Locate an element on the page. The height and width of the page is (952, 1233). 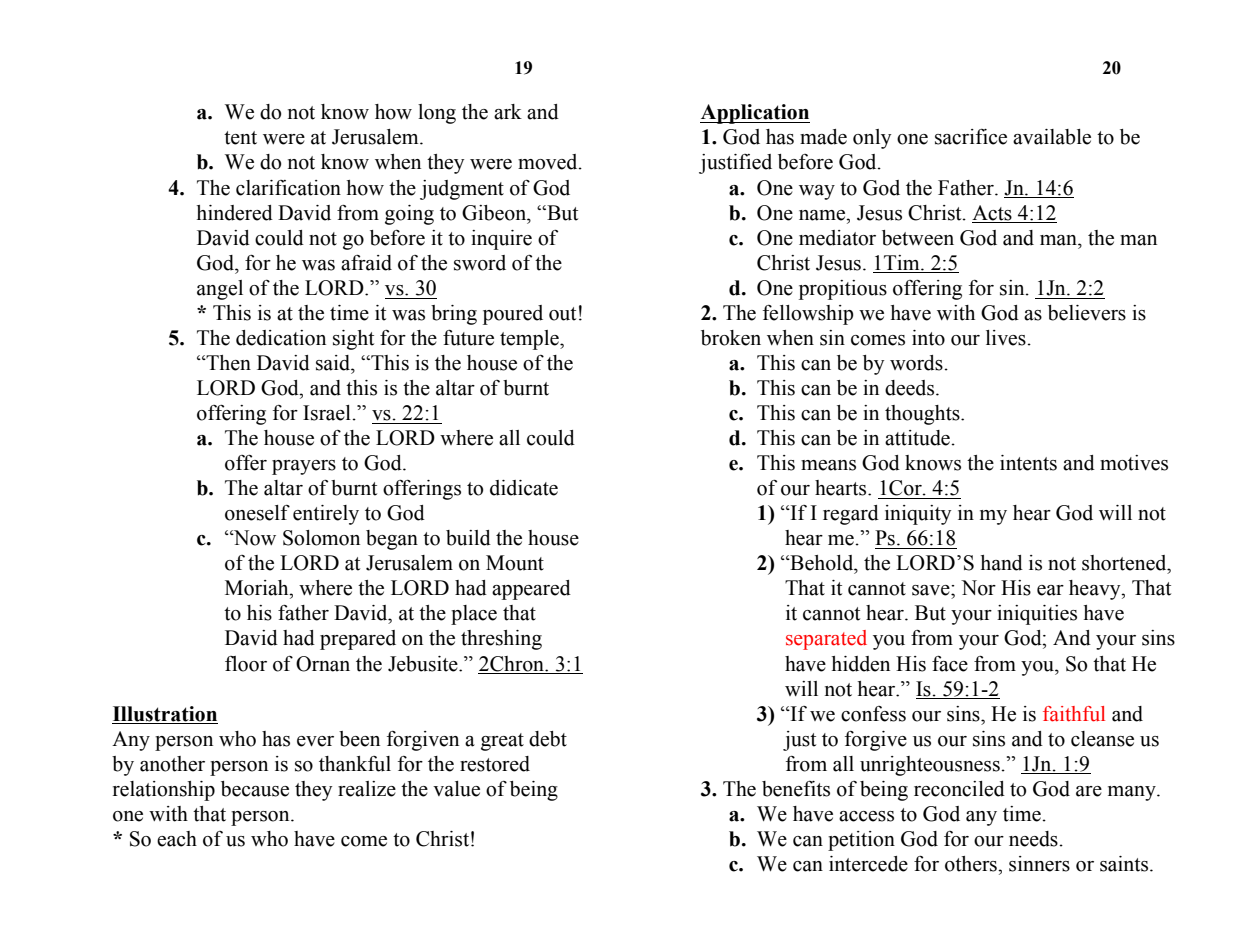
each is located at coordinates (177, 839).
